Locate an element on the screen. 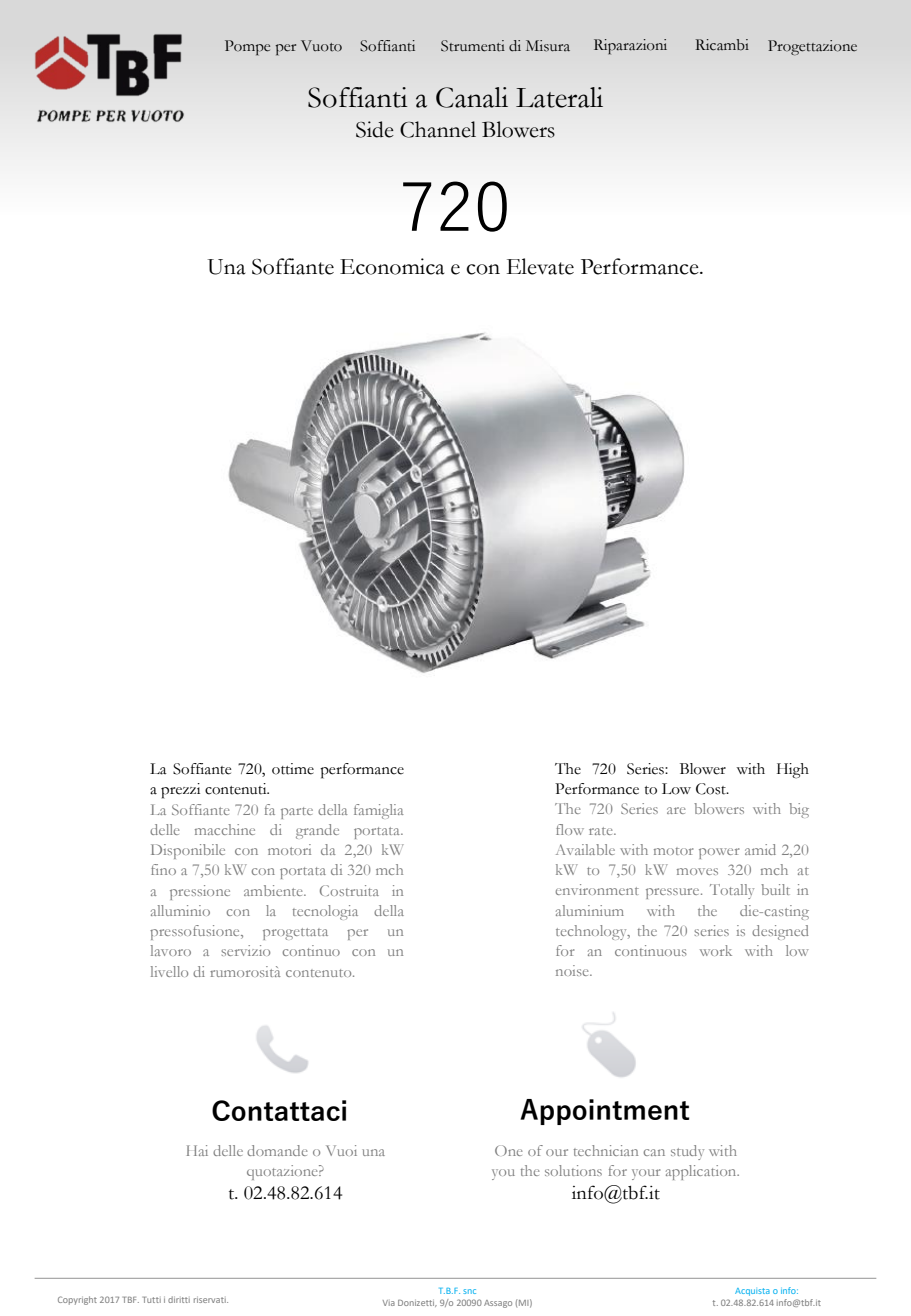  High is located at coordinates (793, 771).
